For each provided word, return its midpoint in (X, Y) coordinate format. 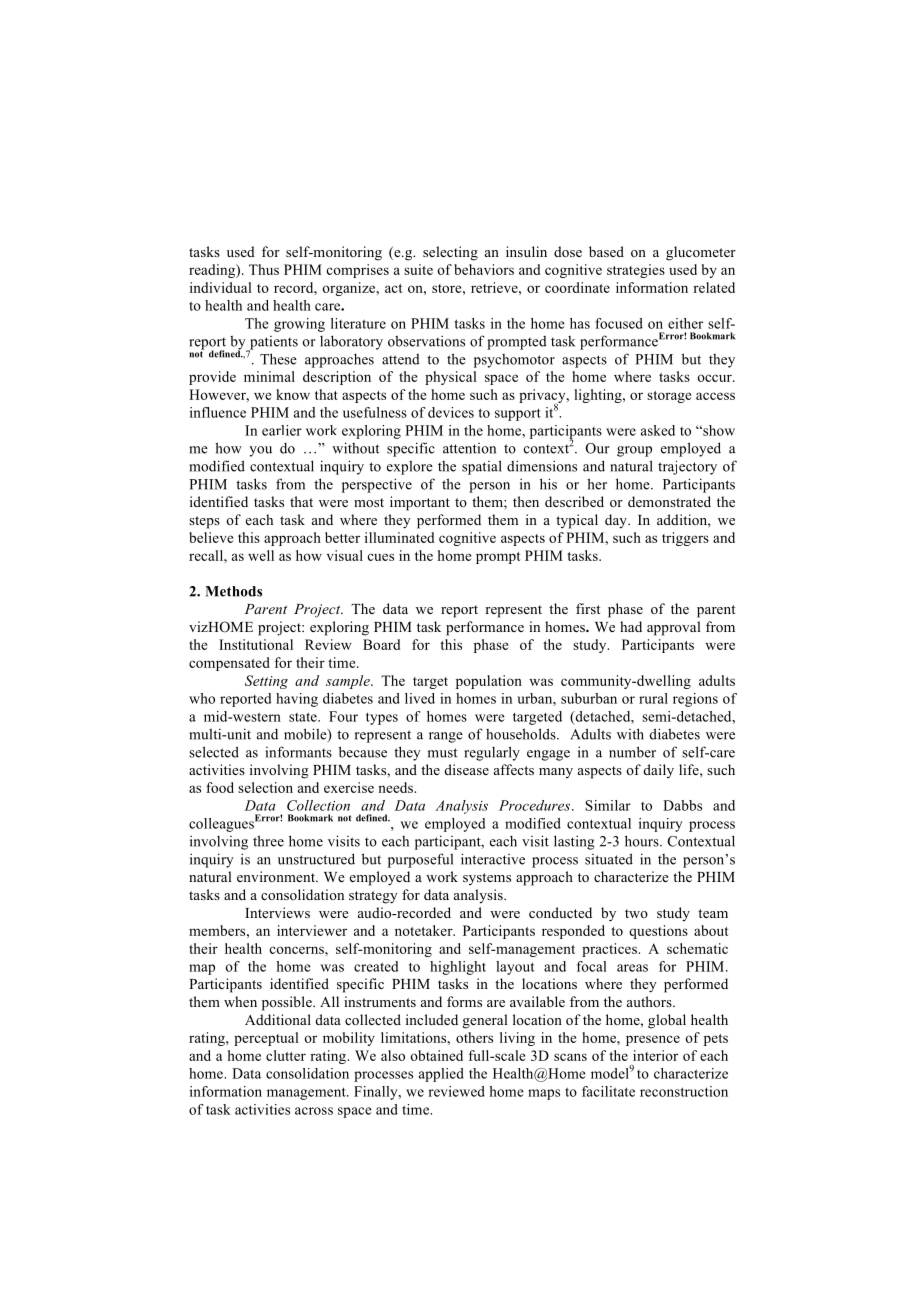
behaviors (484, 269)
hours (643, 841)
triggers (685, 539)
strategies (636, 271)
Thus (264, 269)
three (268, 841)
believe (211, 537)
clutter (286, 1055)
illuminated (399, 537)
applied (441, 1075)
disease (467, 769)
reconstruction (684, 1091)
